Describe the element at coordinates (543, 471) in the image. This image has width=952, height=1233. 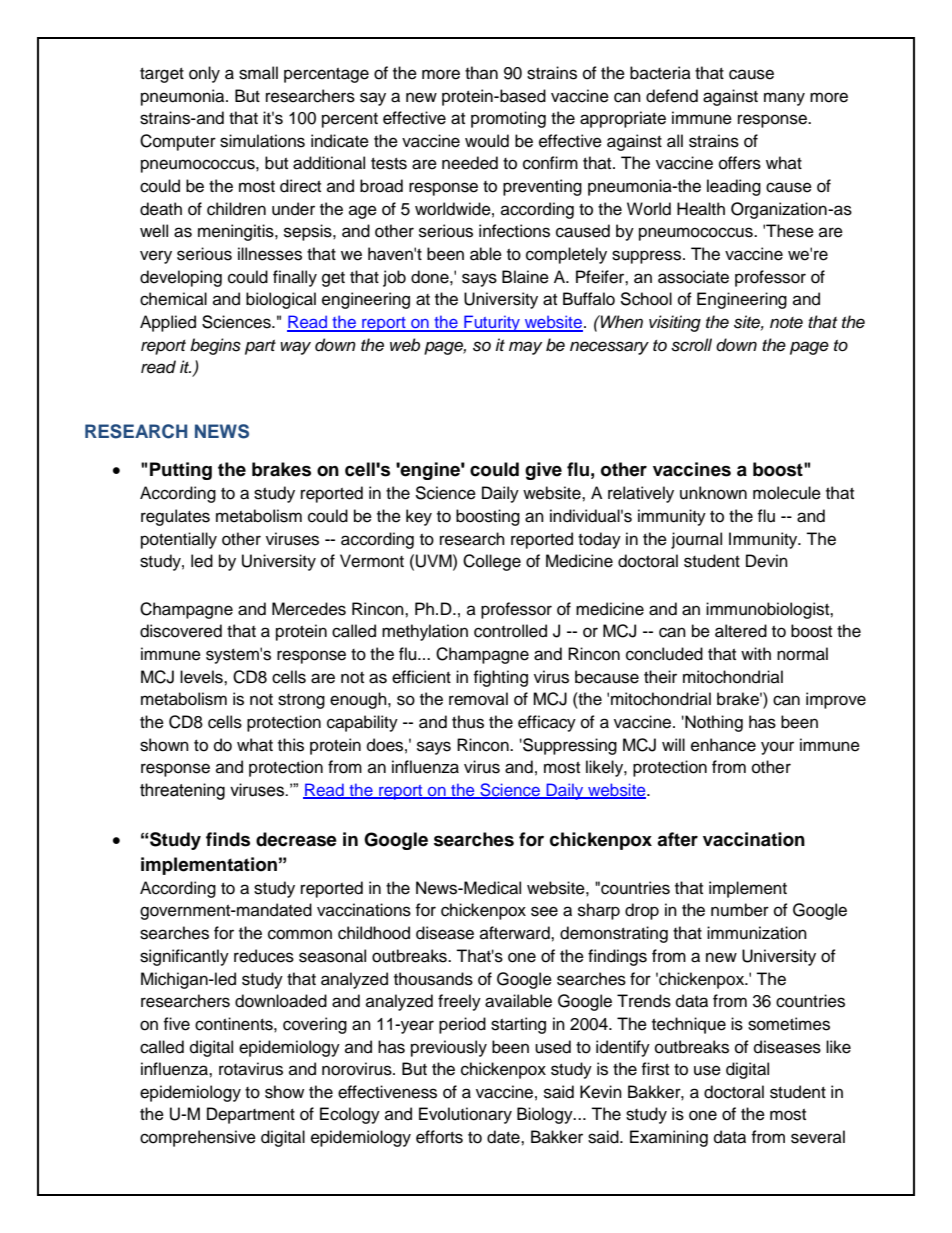
I see `give` at that location.
